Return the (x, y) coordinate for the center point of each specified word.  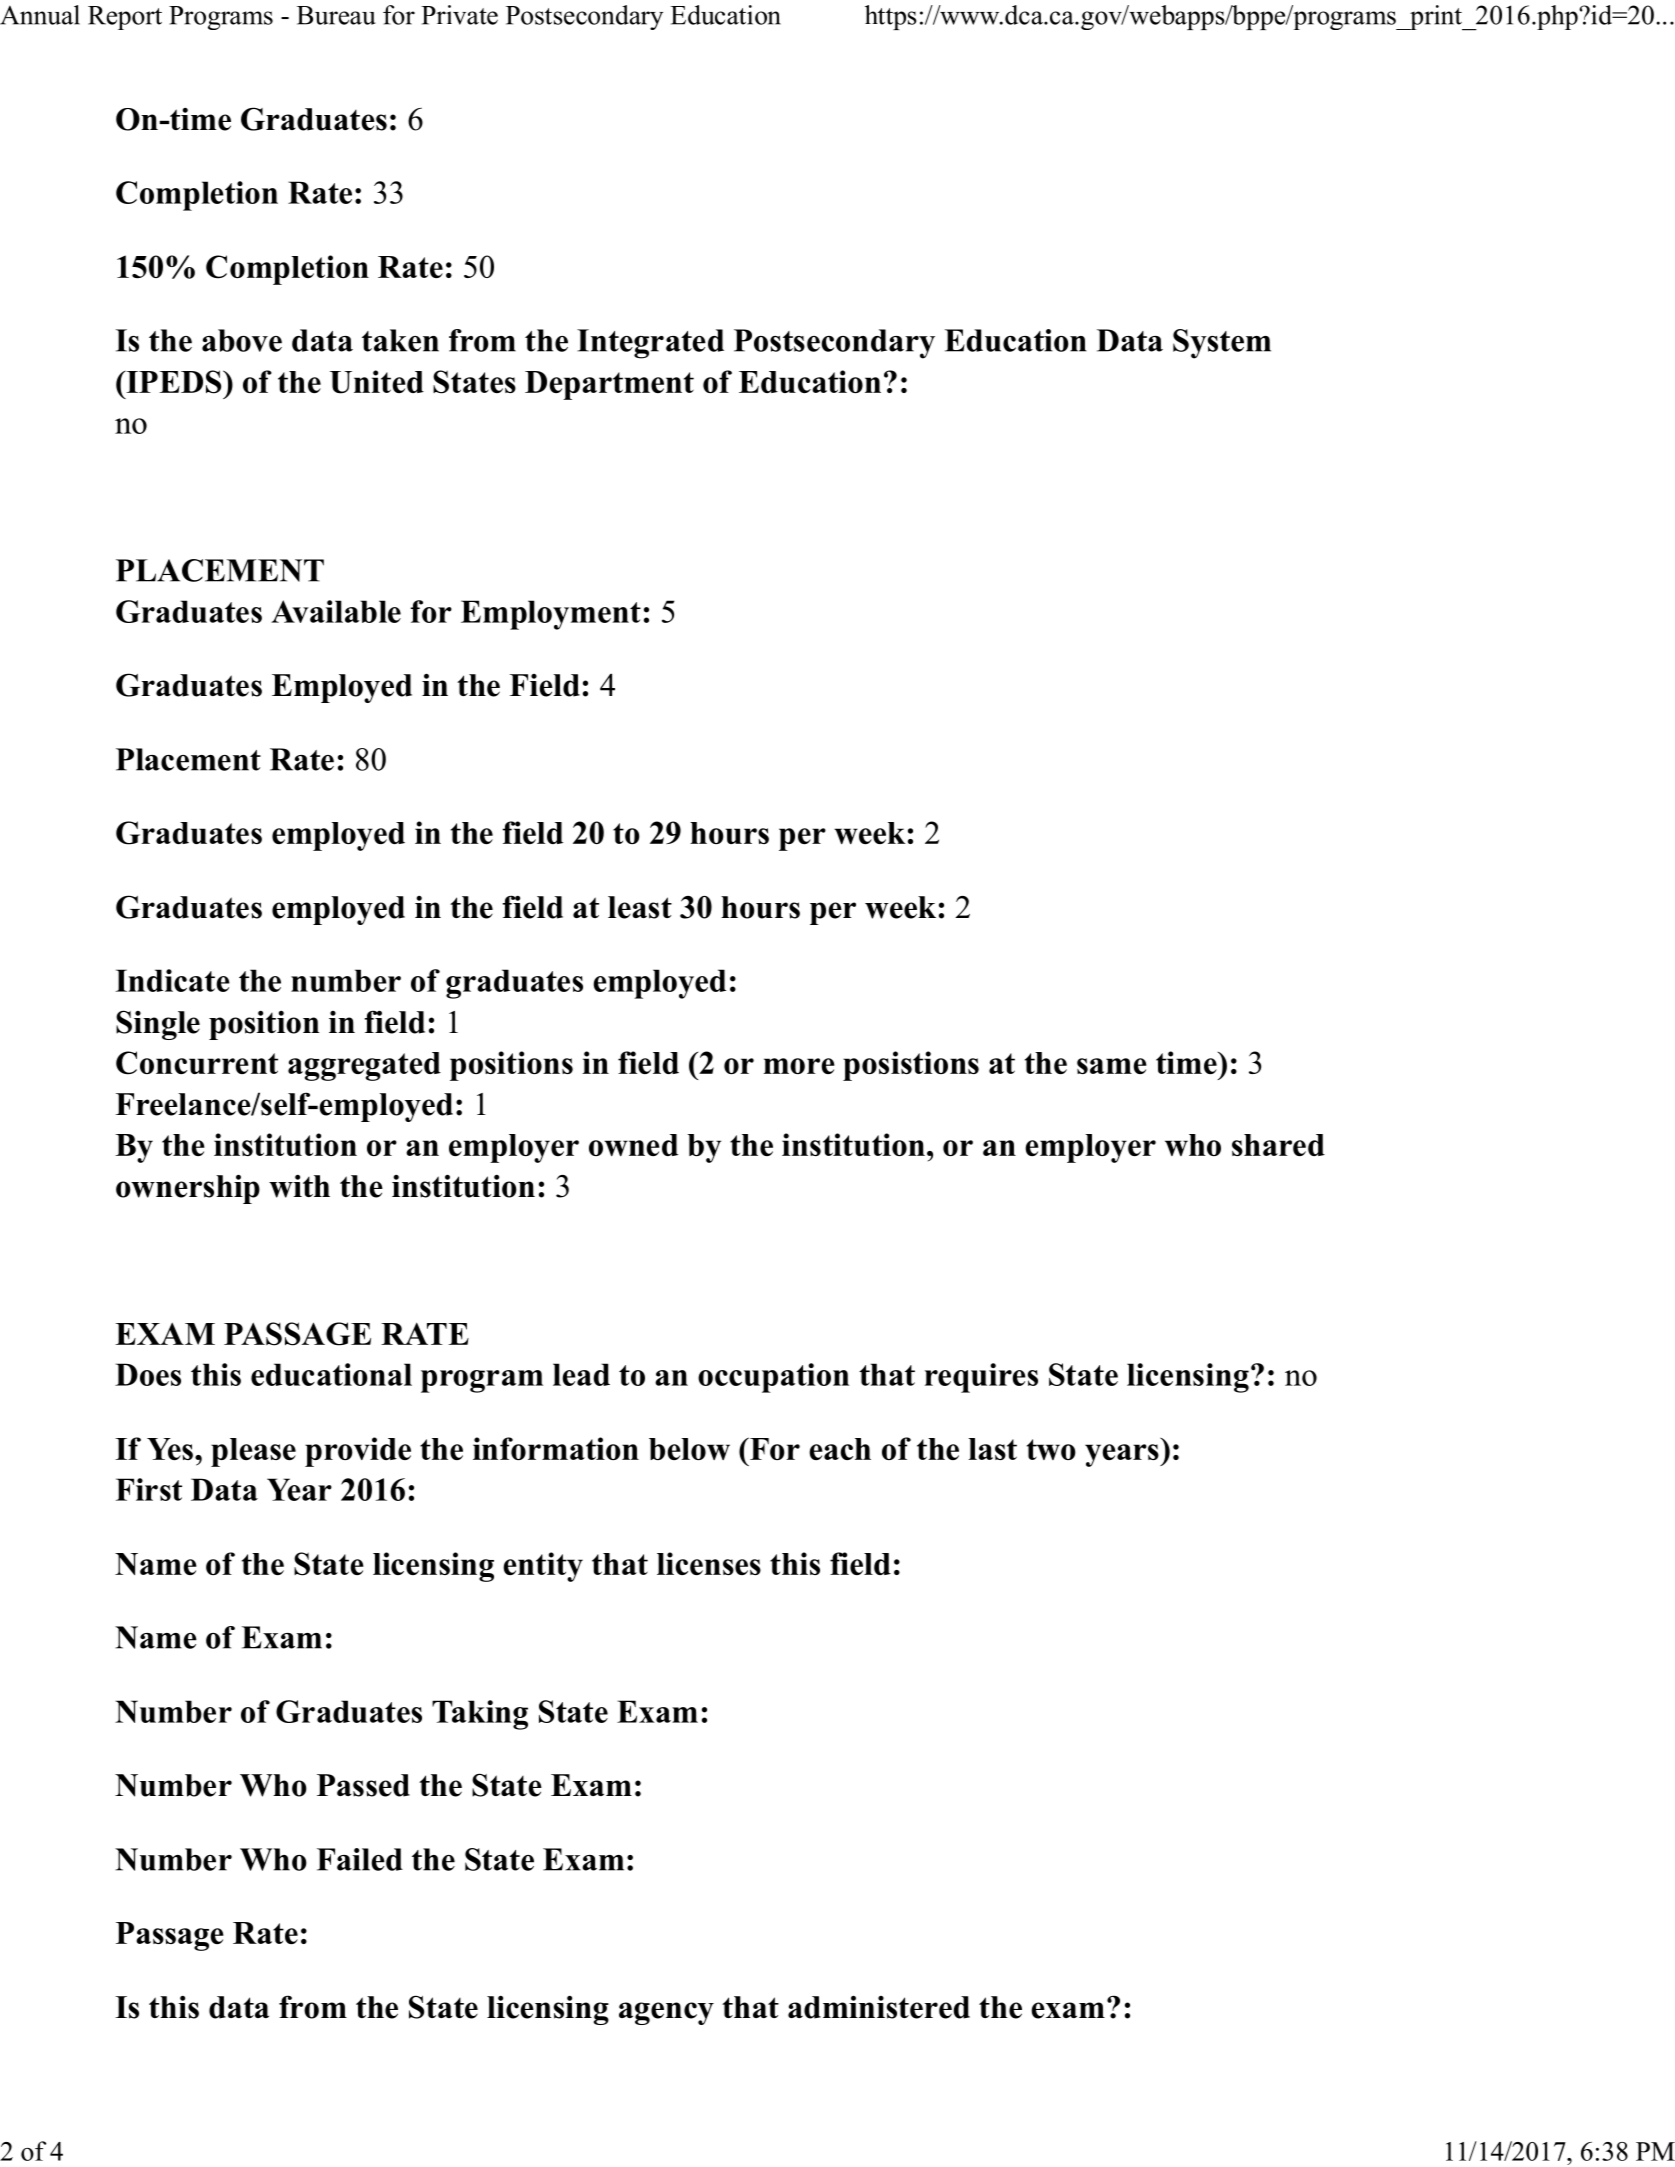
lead (581, 1374)
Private (459, 15)
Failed (360, 1859)
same (1112, 1066)
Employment (551, 615)
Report (125, 18)
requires (981, 1378)
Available (336, 611)
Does (148, 1374)
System (1222, 344)
